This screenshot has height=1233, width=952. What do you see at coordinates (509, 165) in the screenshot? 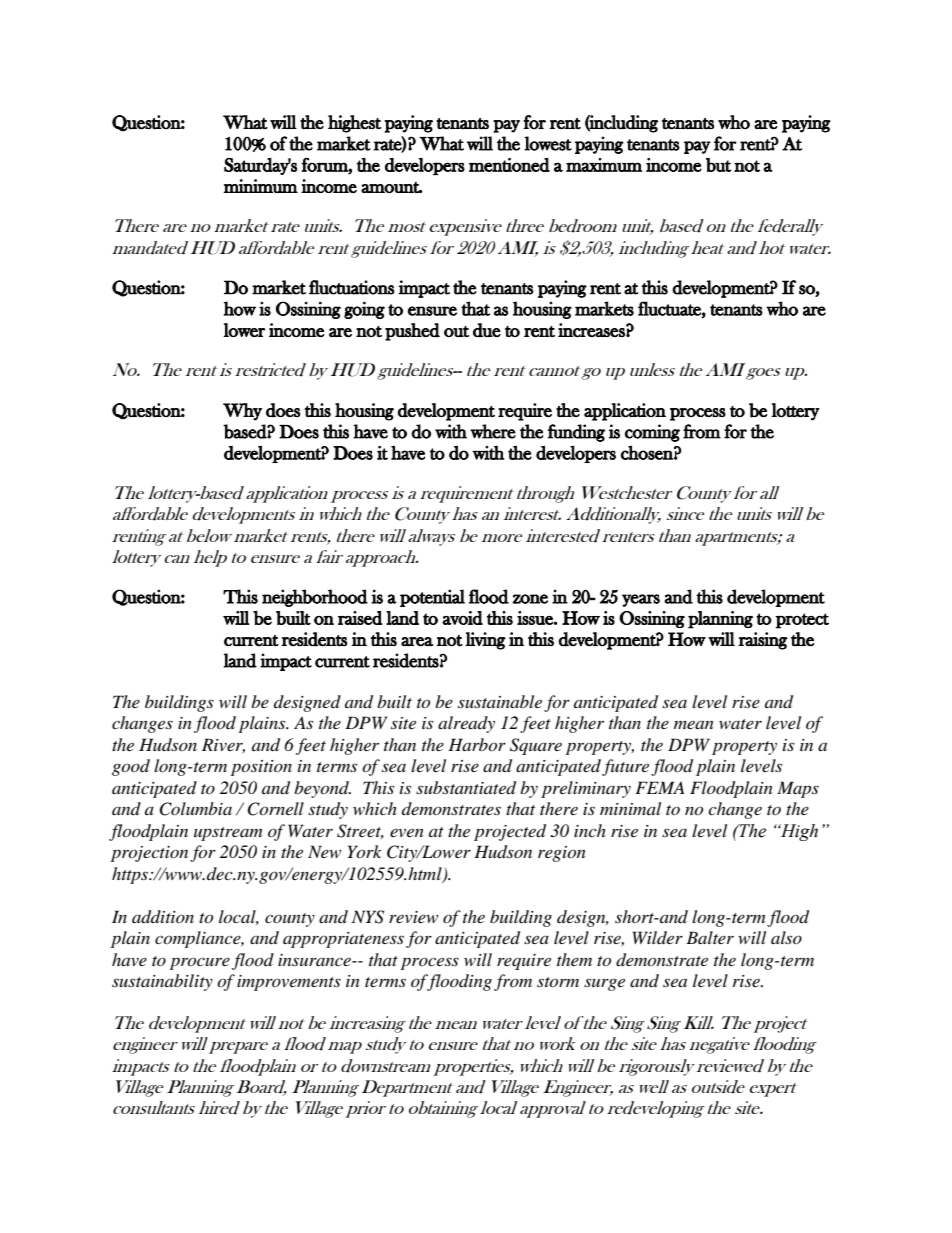
I see `mentioned` at bounding box center [509, 165].
